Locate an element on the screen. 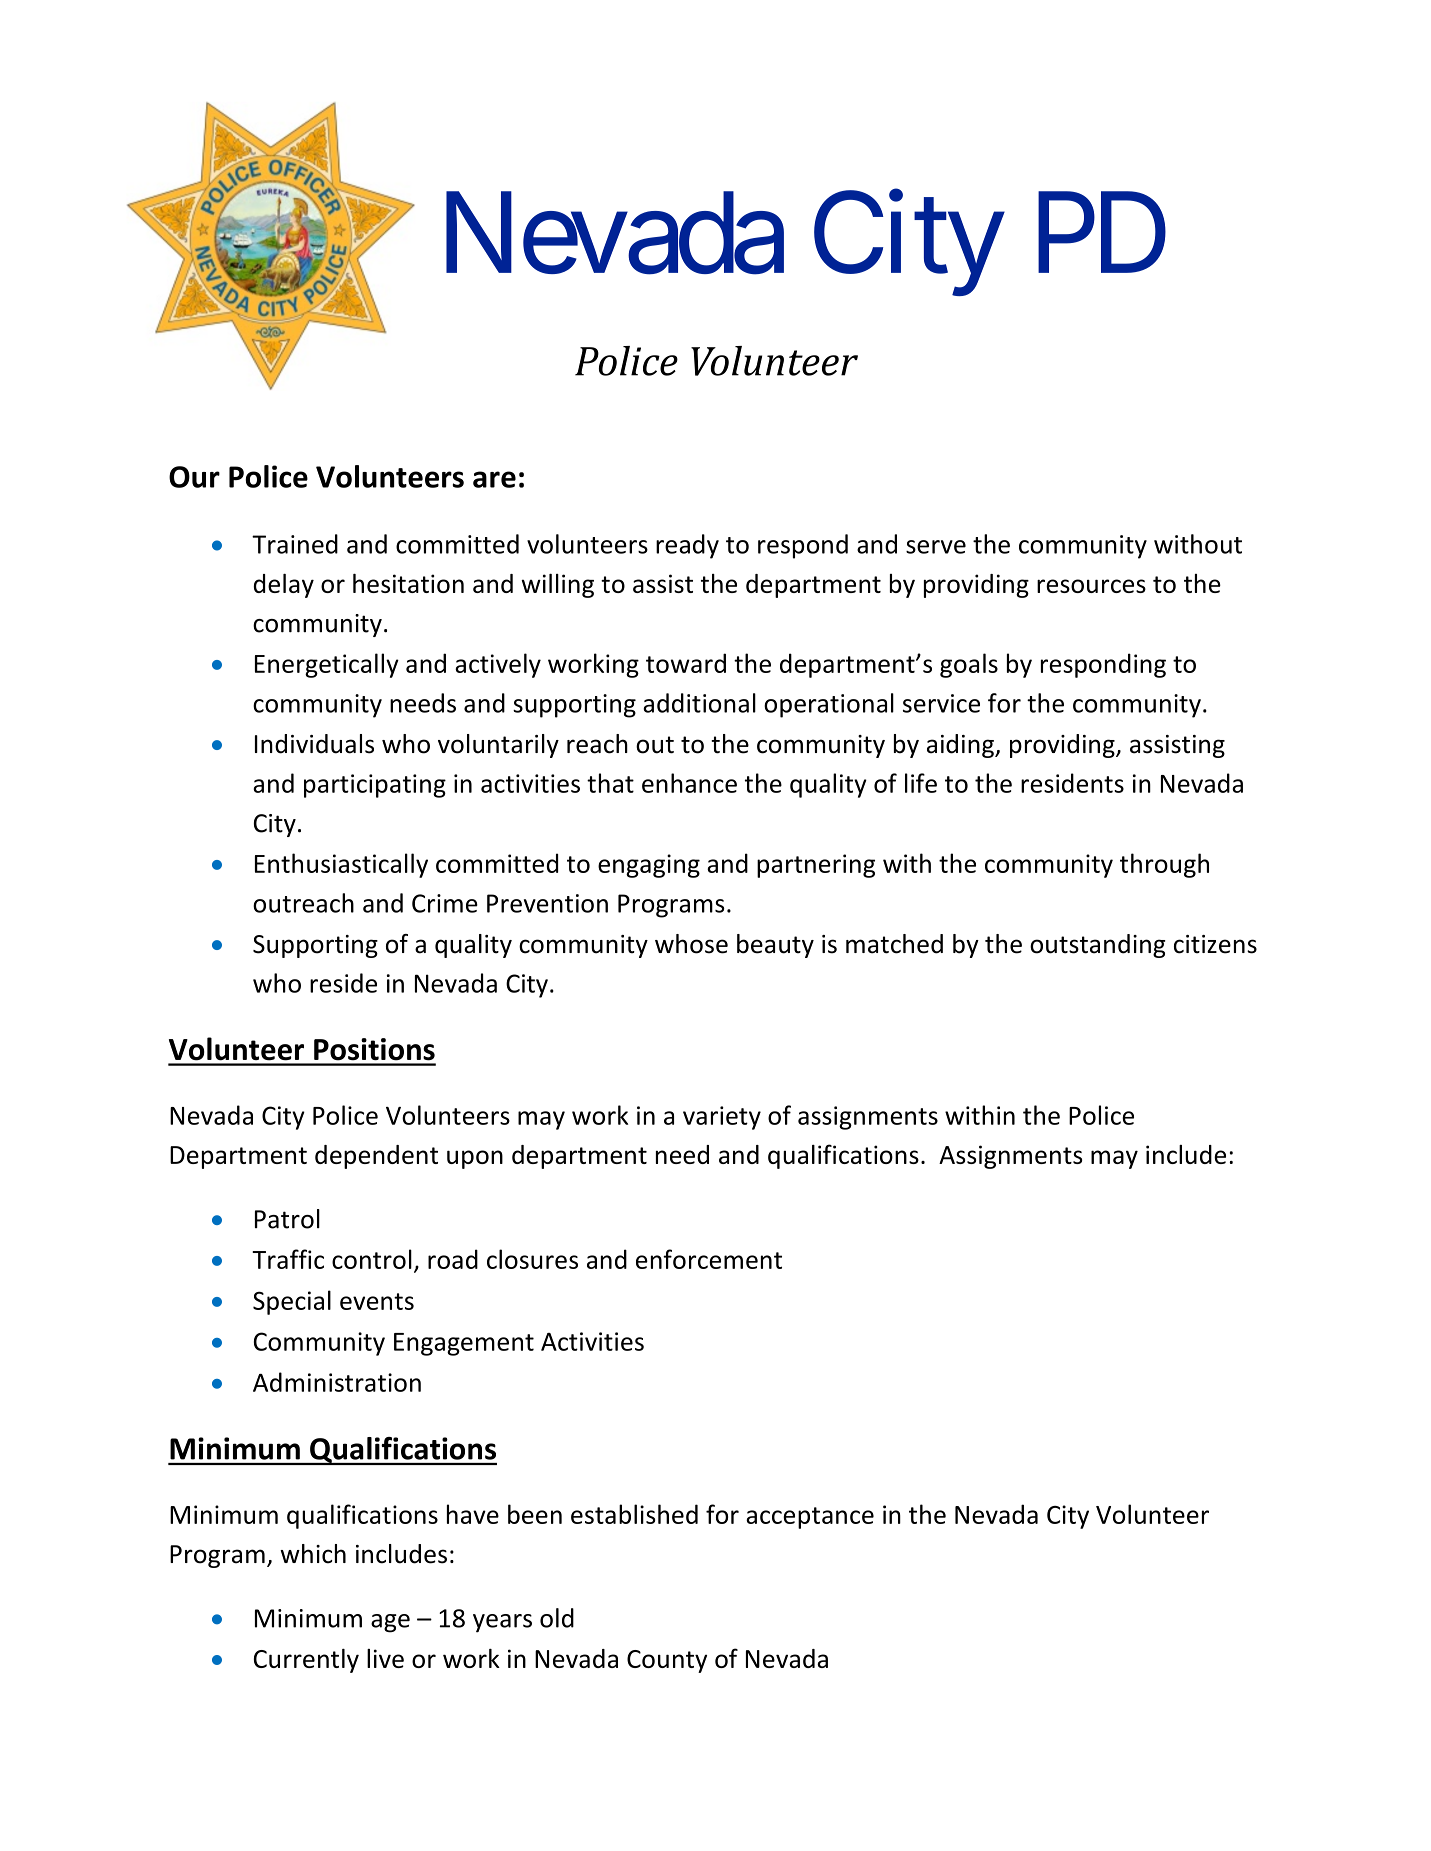 This screenshot has height=1851, width=1431. Engagement is located at coordinates (464, 1344).
